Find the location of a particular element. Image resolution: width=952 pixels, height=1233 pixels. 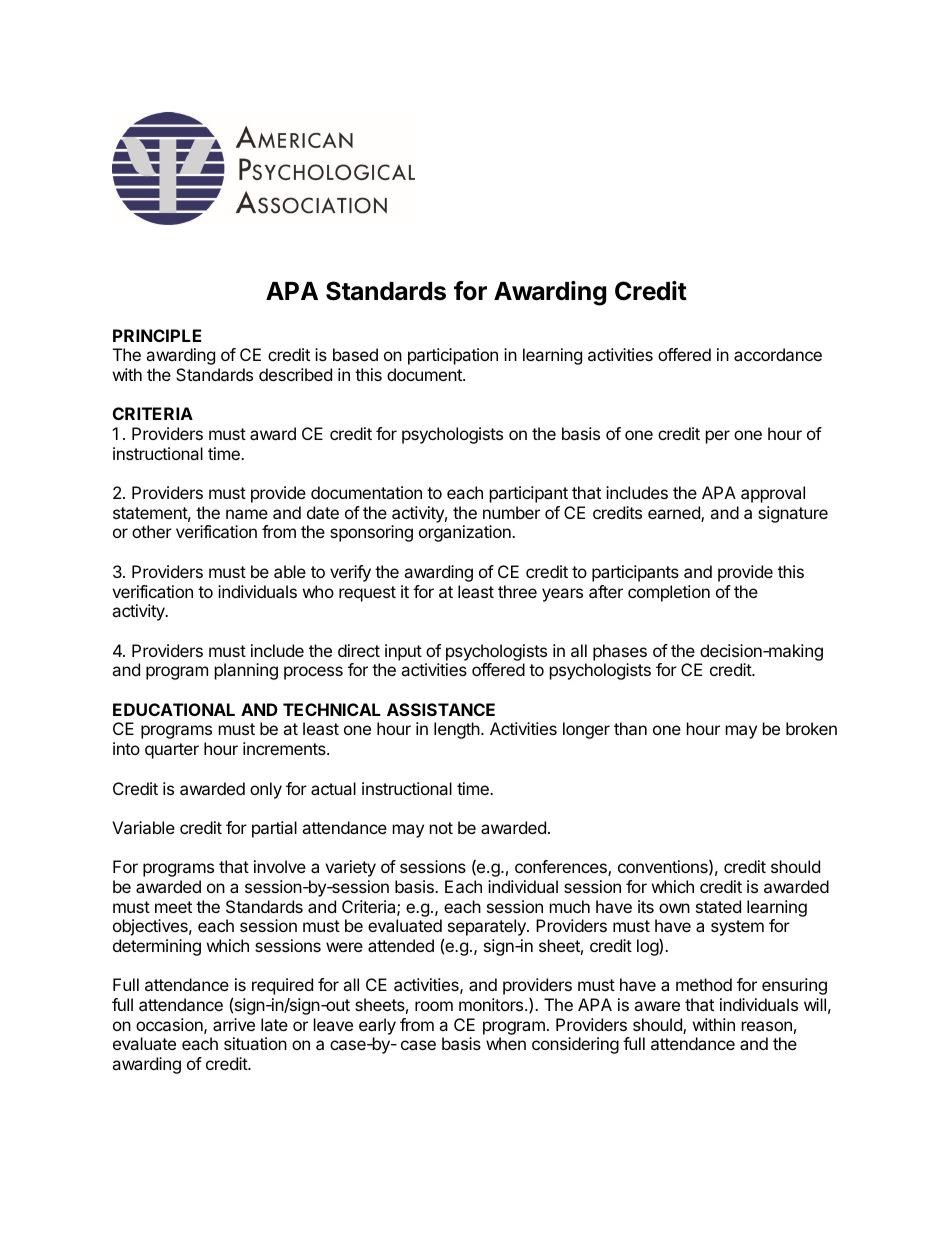

arrive is located at coordinates (234, 1024).
